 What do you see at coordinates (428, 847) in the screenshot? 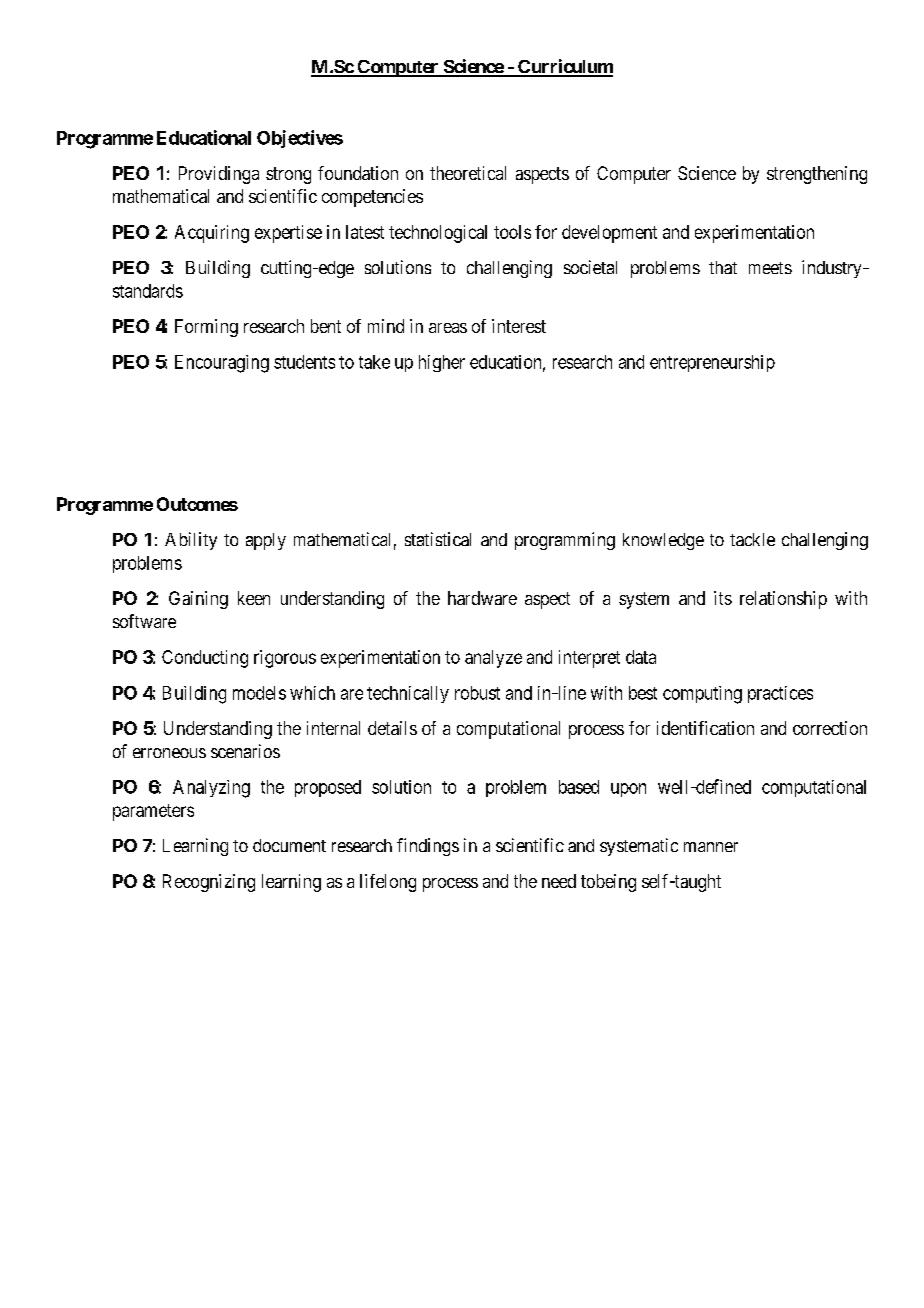
I see `findings` at bounding box center [428, 847].
